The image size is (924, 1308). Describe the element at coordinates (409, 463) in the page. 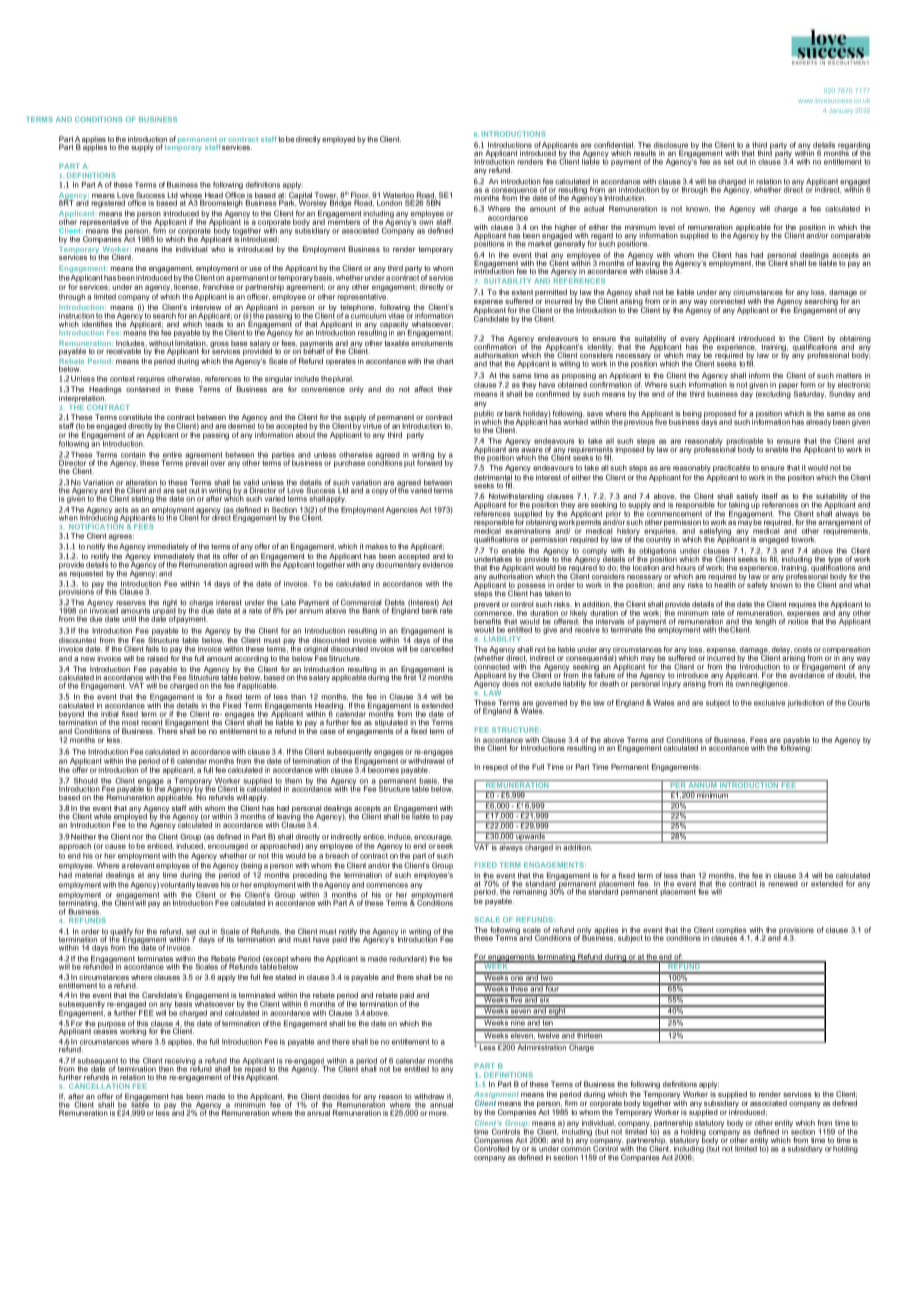

I see `put` at that location.
